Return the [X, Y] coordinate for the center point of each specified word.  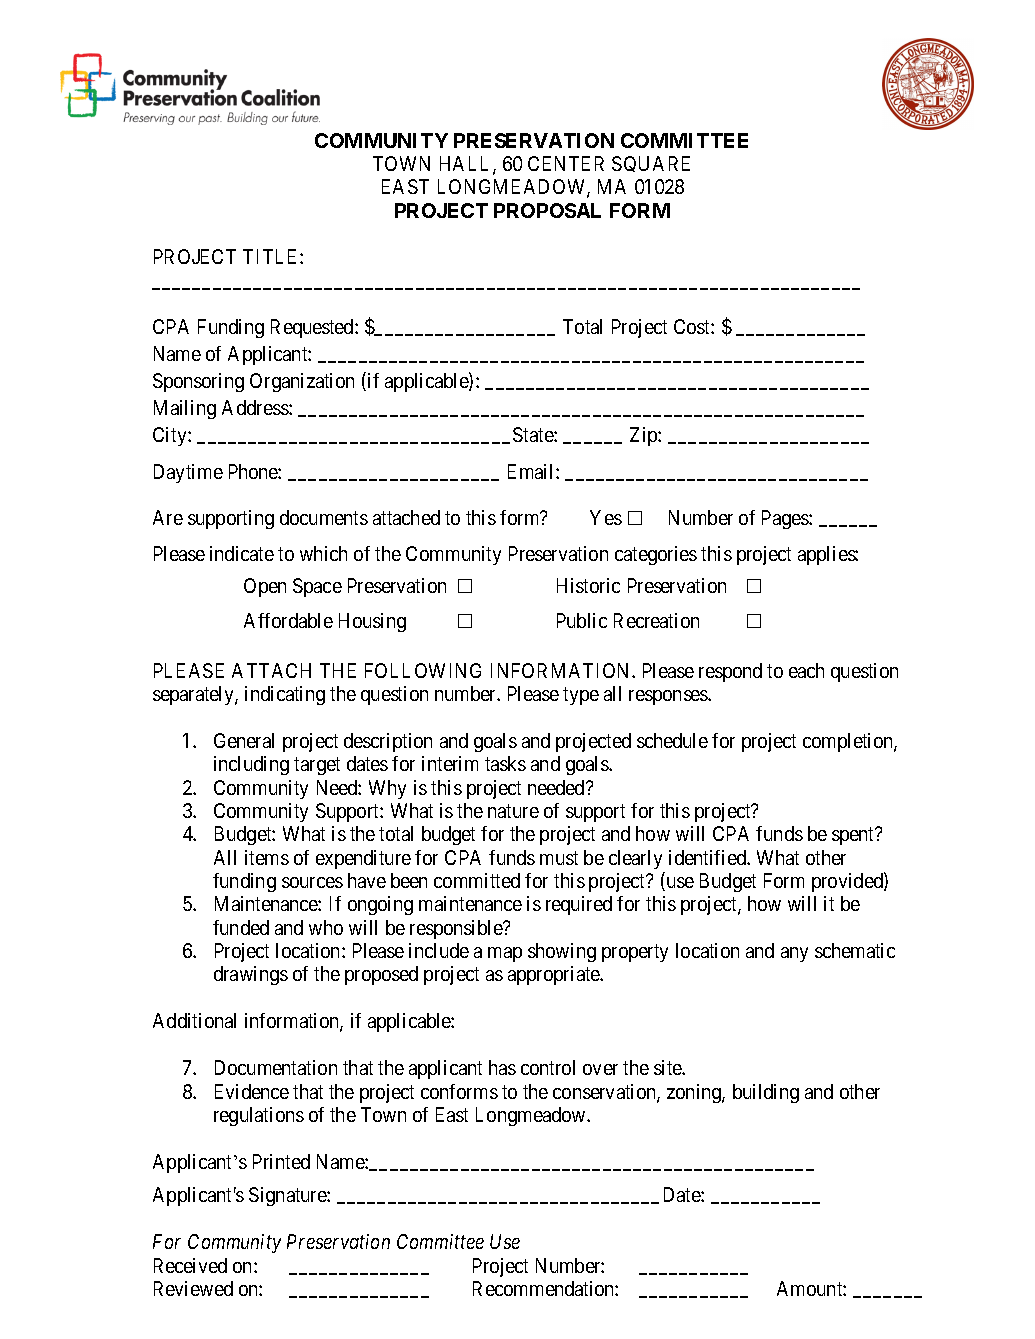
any [794, 954]
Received [190, 1265]
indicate [242, 553]
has [502, 1067]
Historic [588, 585]
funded [241, 927]
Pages [786, 519]
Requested [313, 328]
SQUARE [651, 164]
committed [477, 880]
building [766, 1093]
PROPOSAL [547, 210]
